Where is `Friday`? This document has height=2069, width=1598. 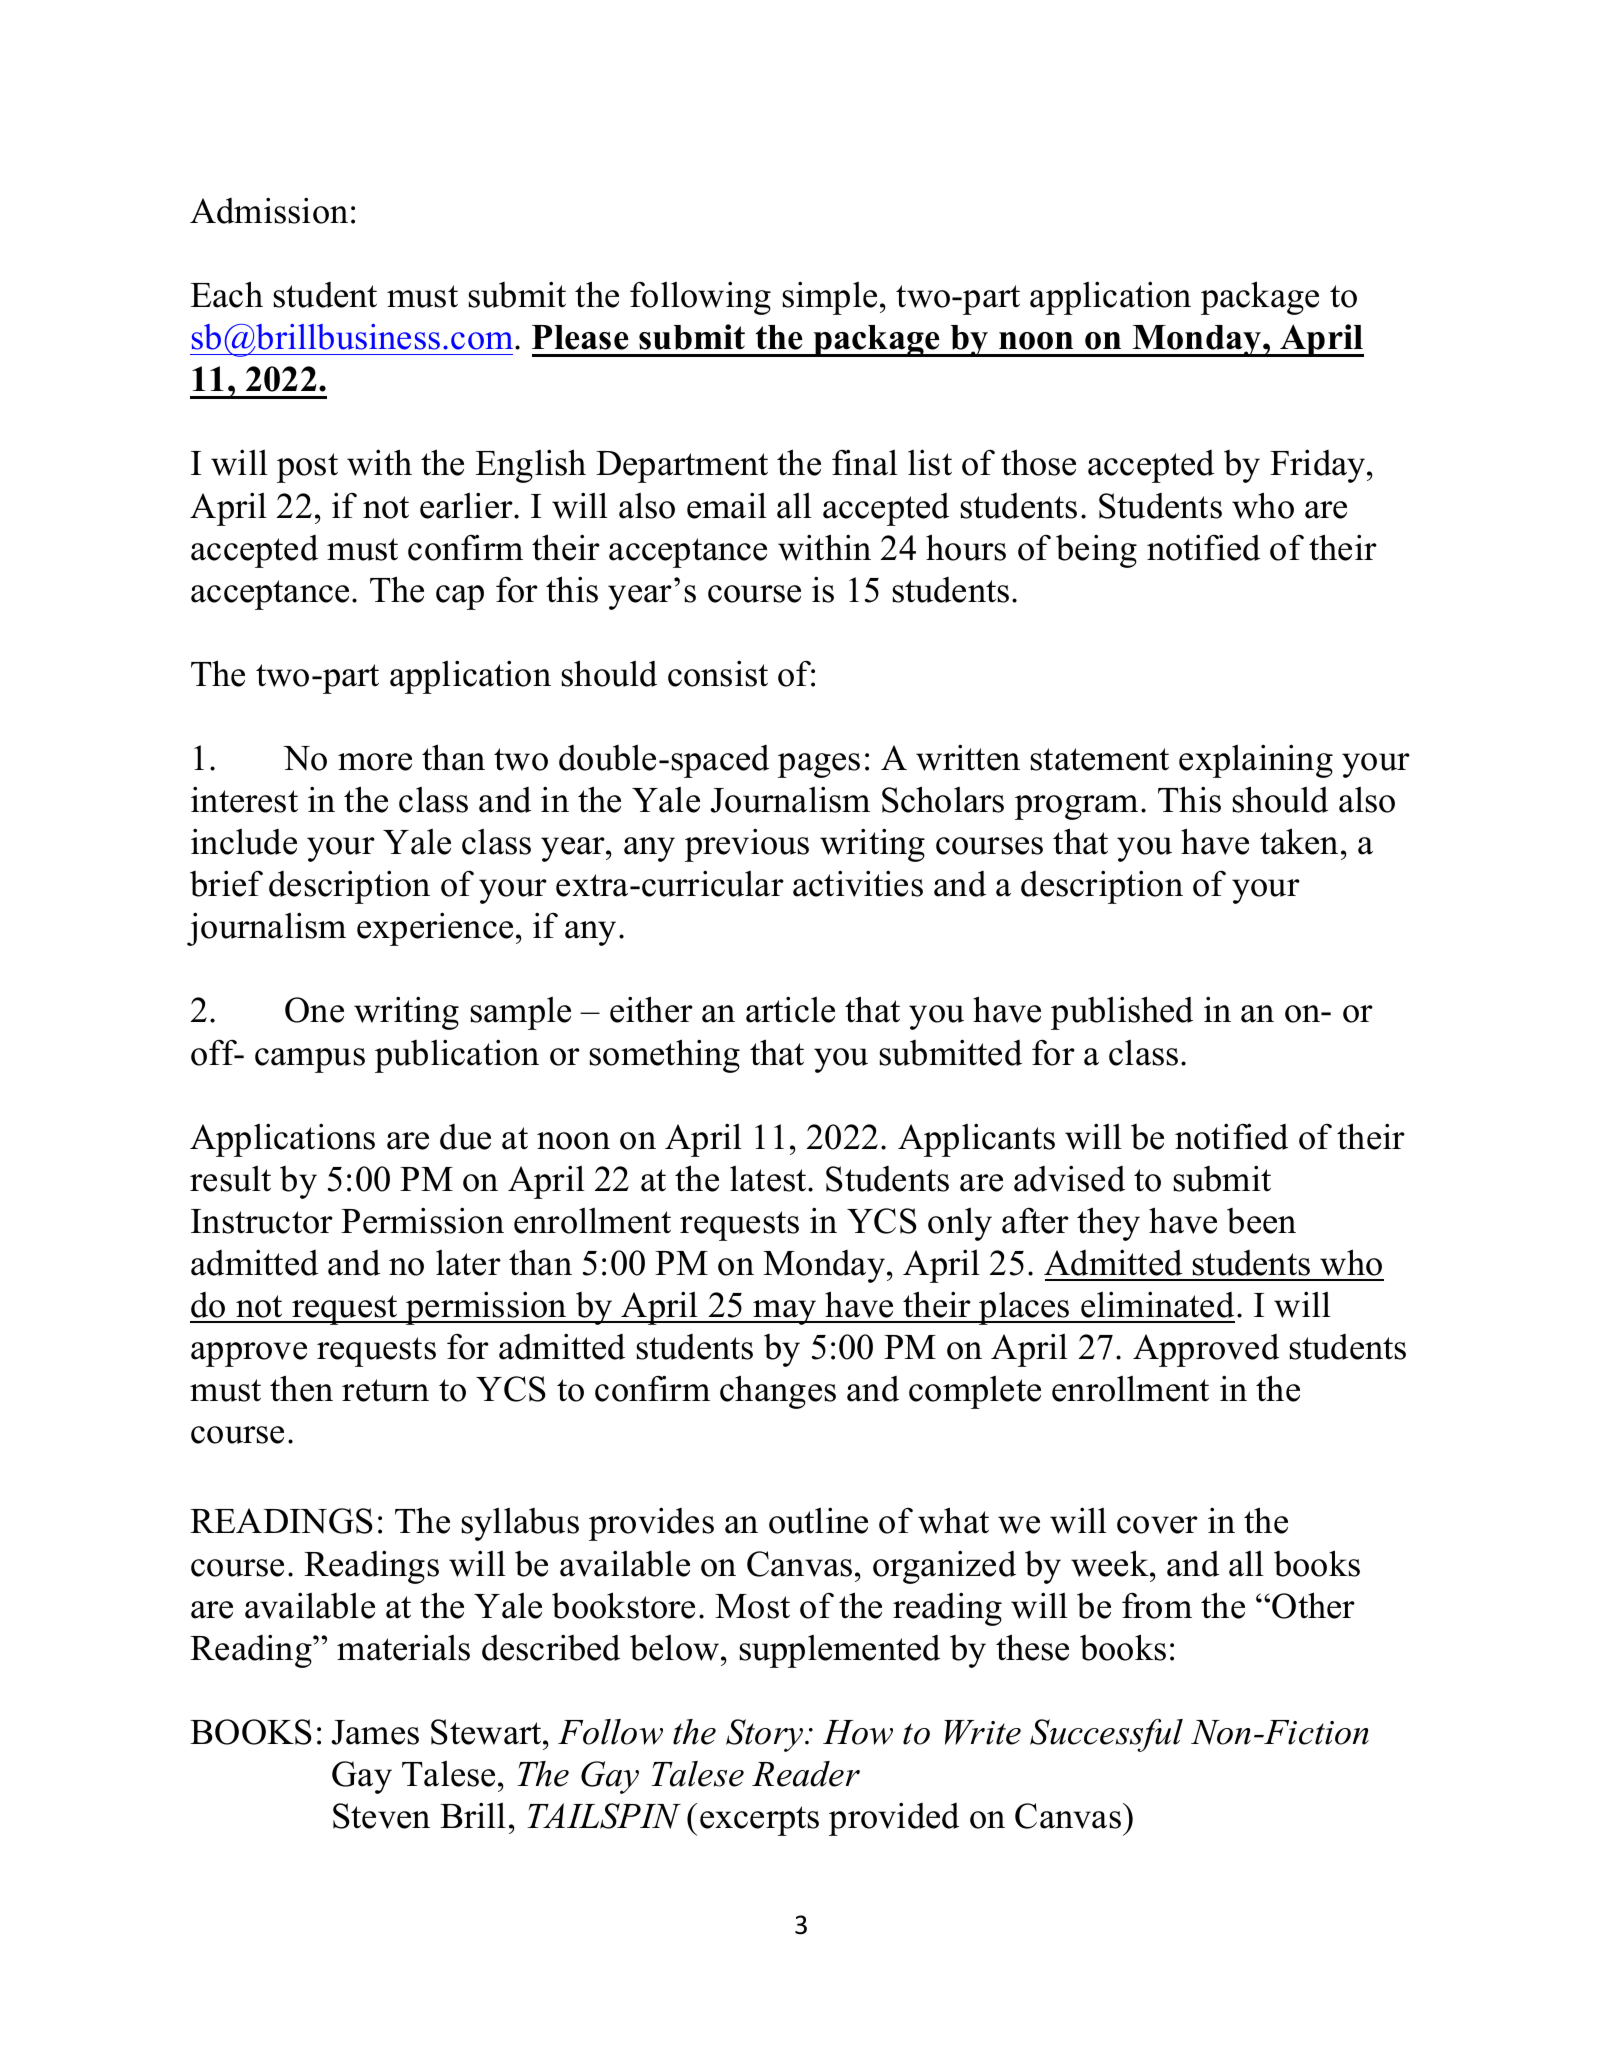 Friday is located at coordinates (1319, 466).
